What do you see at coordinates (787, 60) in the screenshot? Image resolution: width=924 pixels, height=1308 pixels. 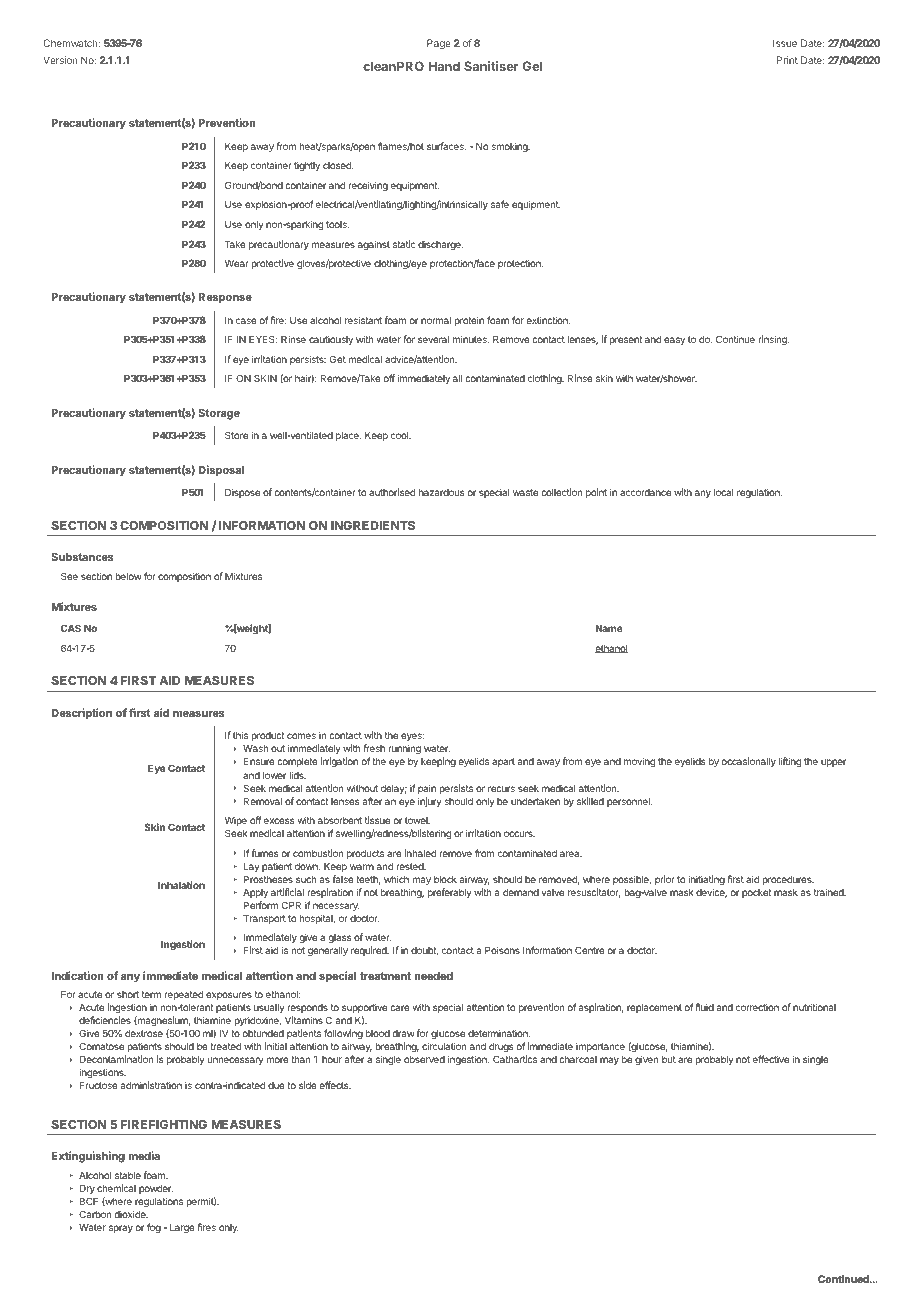 I see `Print` at bounding box center [787, 60].
